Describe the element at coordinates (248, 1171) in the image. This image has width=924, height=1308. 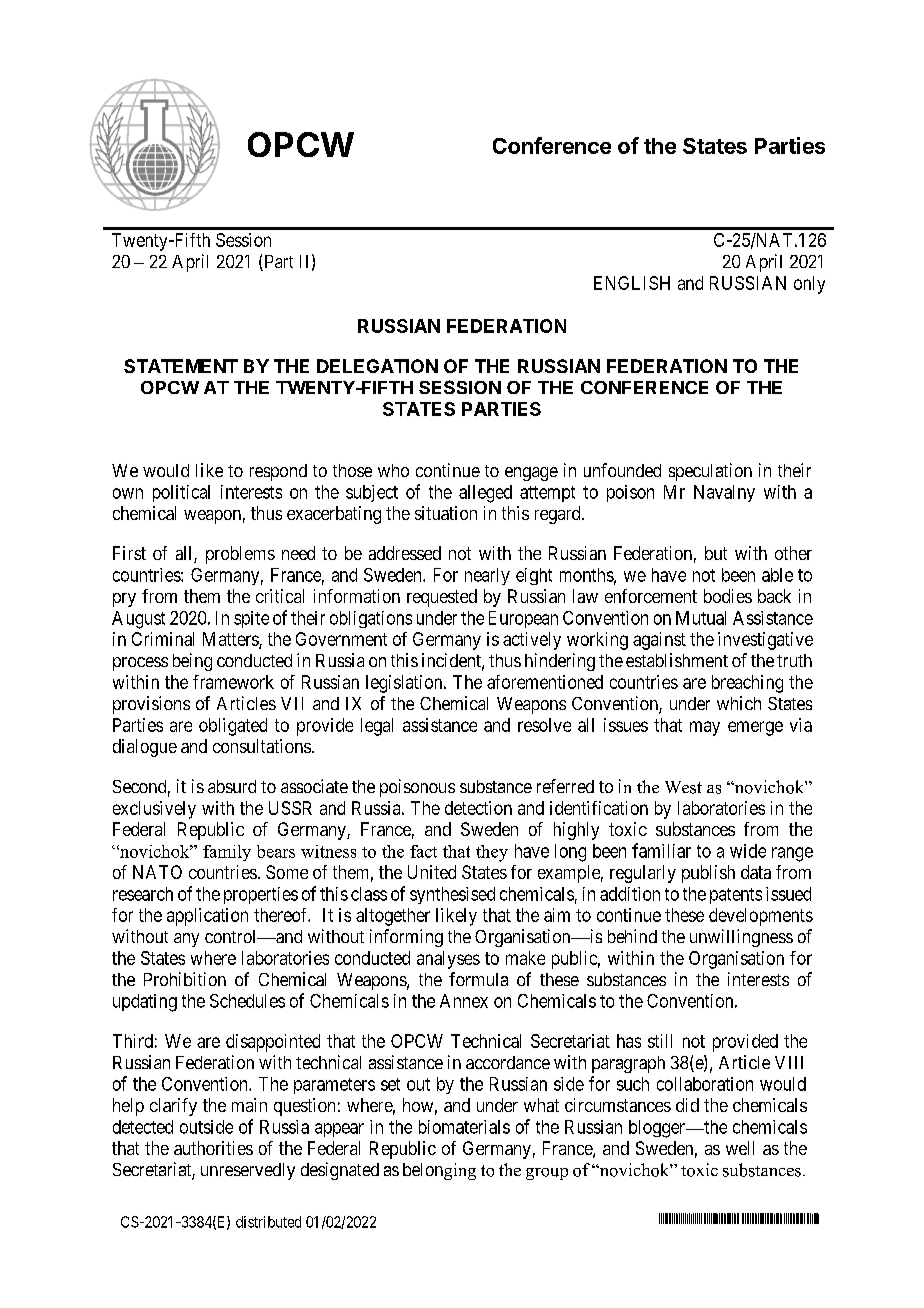
I see `unreservedly` at that location.
